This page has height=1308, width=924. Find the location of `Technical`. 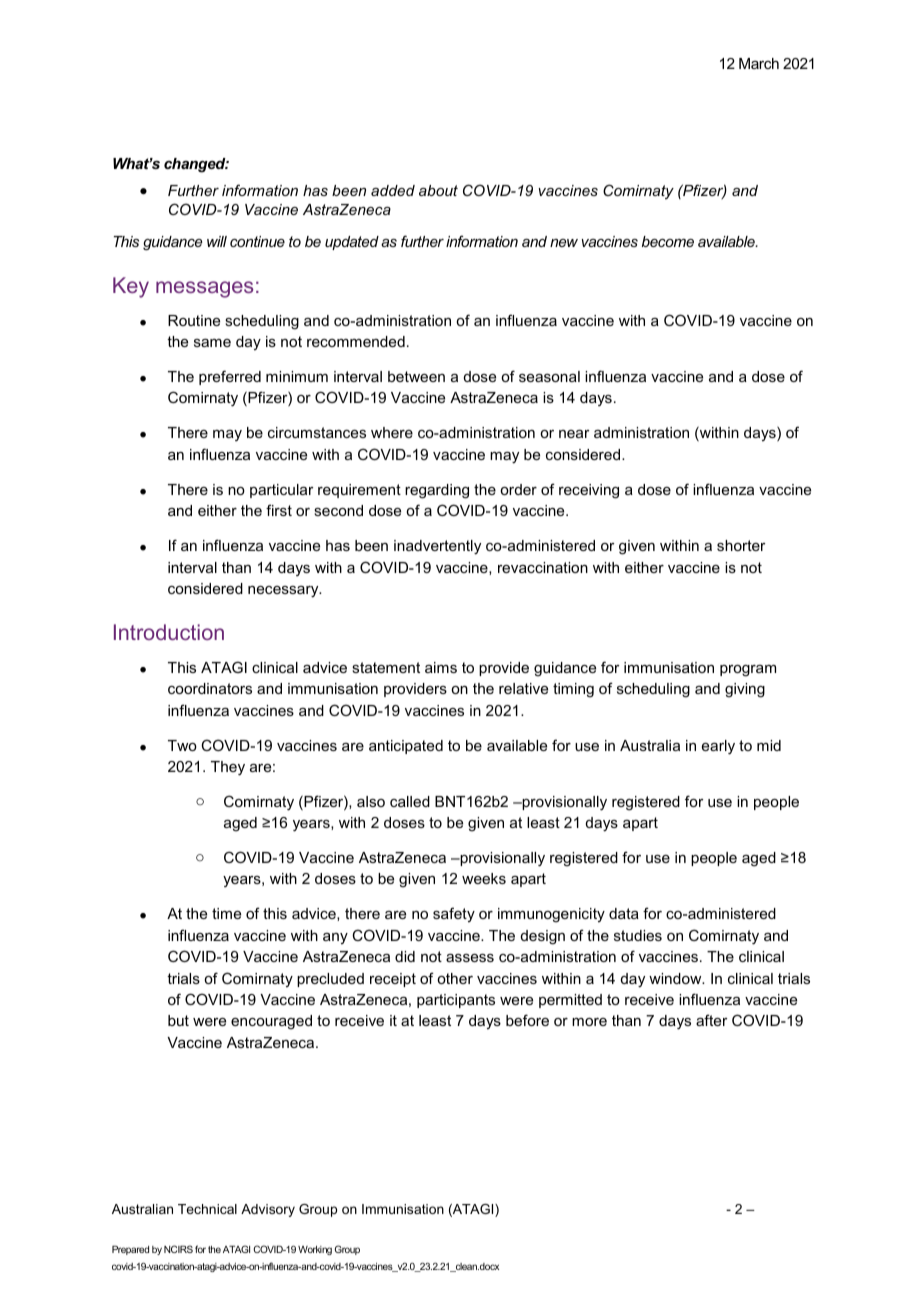

Technical is located at coordinates (207, 1209).
